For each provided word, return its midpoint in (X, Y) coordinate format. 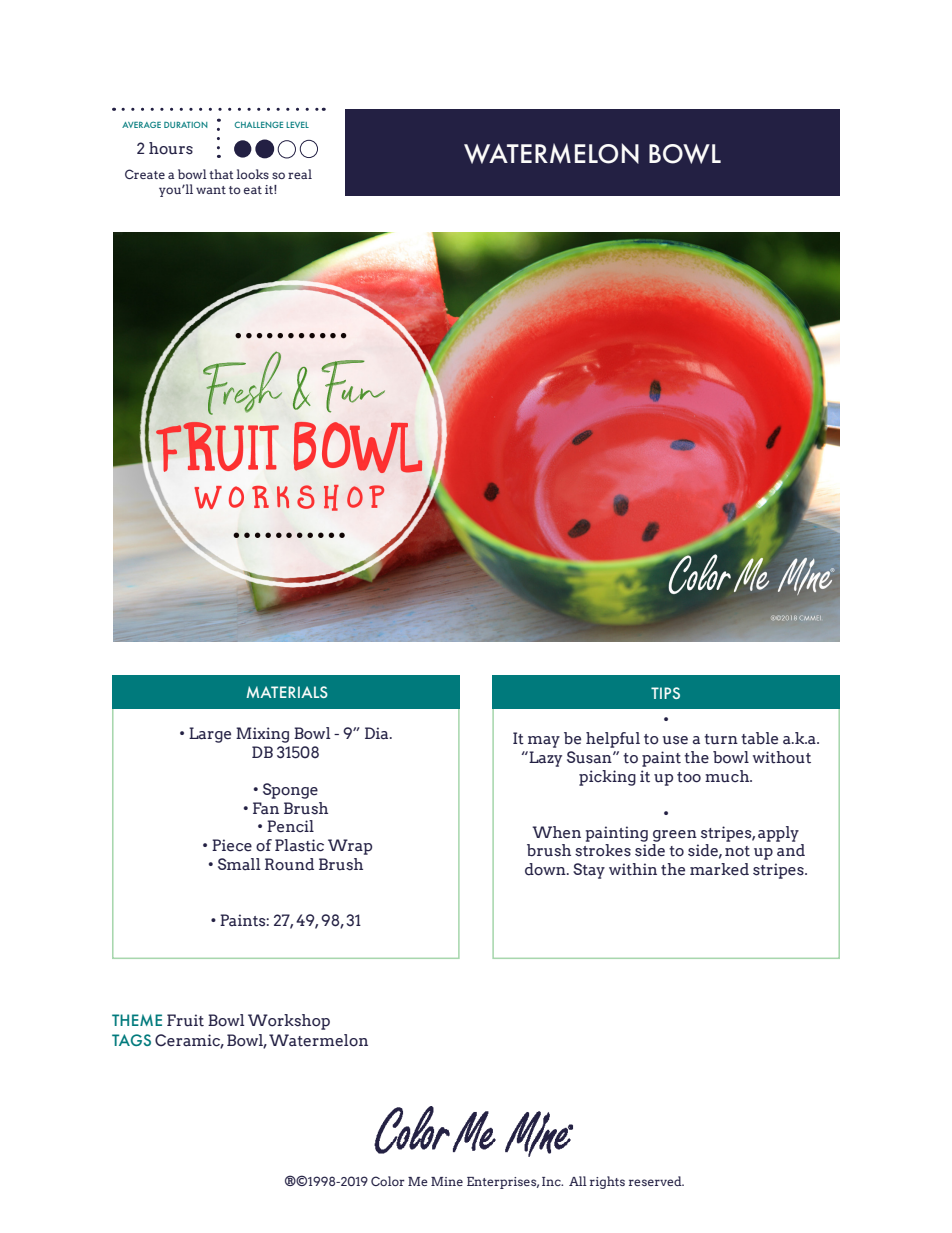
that (221, 174)
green (675, 836)
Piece (232, 845)
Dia (378, 733)
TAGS (131, 1040)
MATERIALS (287, 692)
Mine (447, 1181)
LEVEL (297, 125)
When (556, 832)
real (300, 174)
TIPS (665, 693)
